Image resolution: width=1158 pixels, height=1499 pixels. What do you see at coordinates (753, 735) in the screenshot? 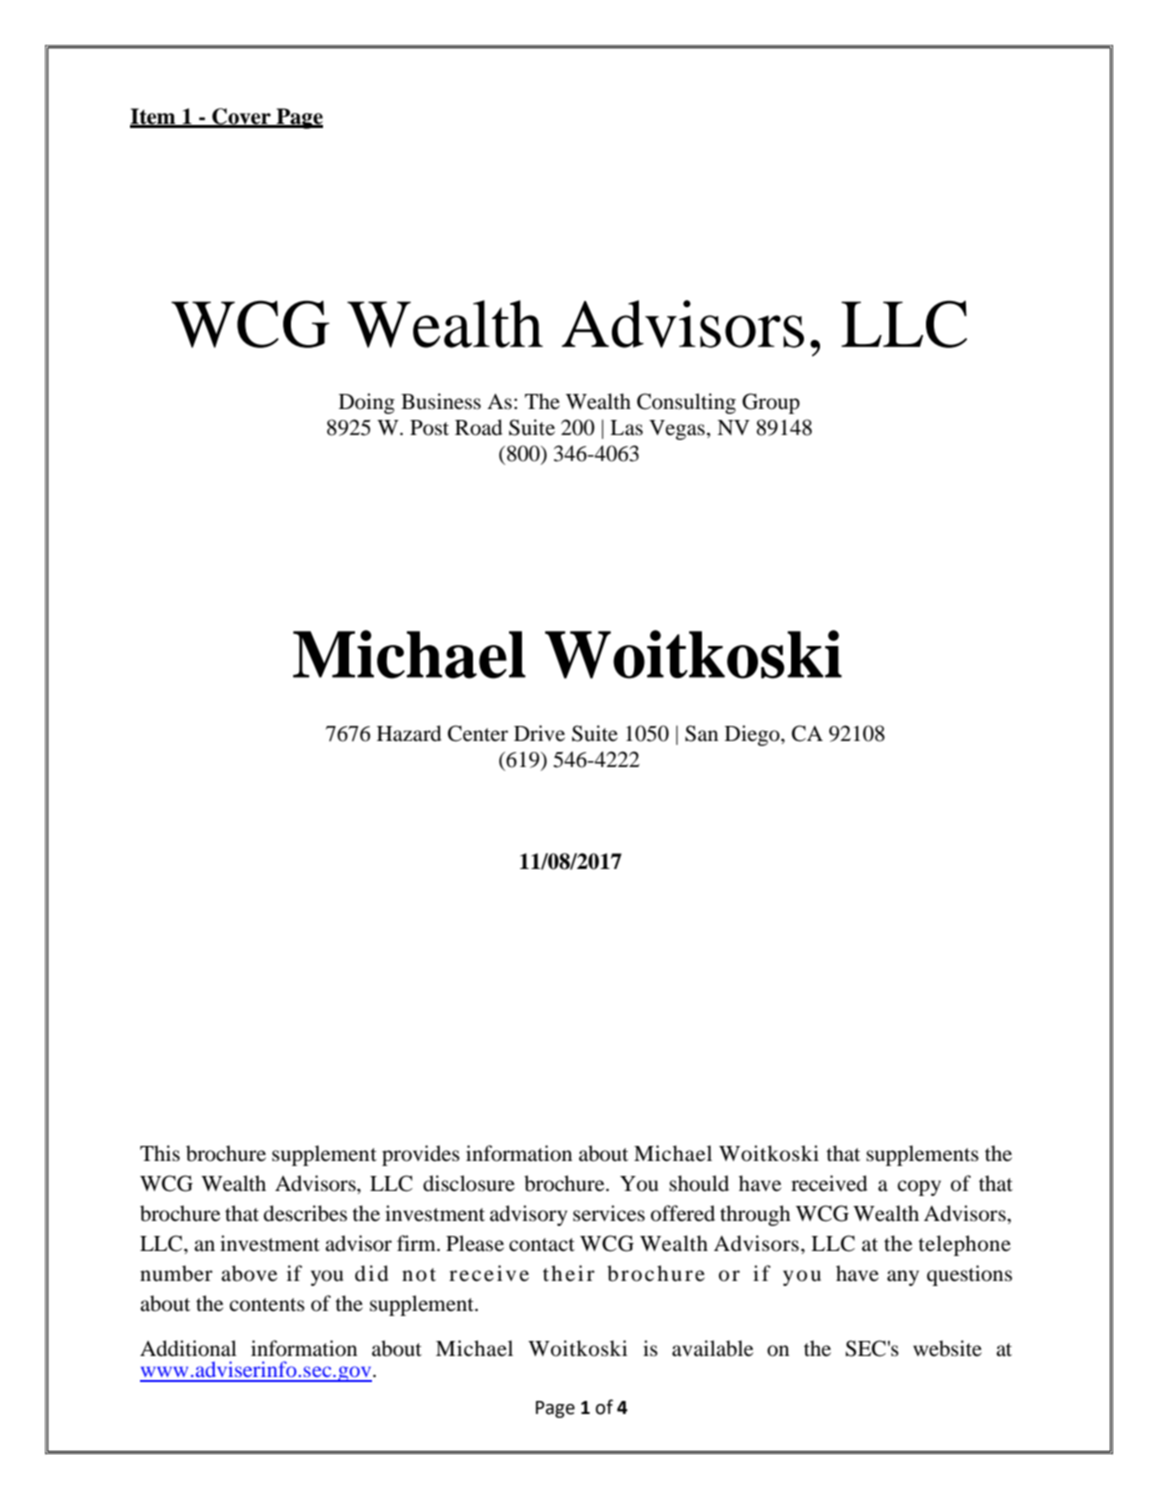
I see `Diego` at bounding box center [753, 735].
